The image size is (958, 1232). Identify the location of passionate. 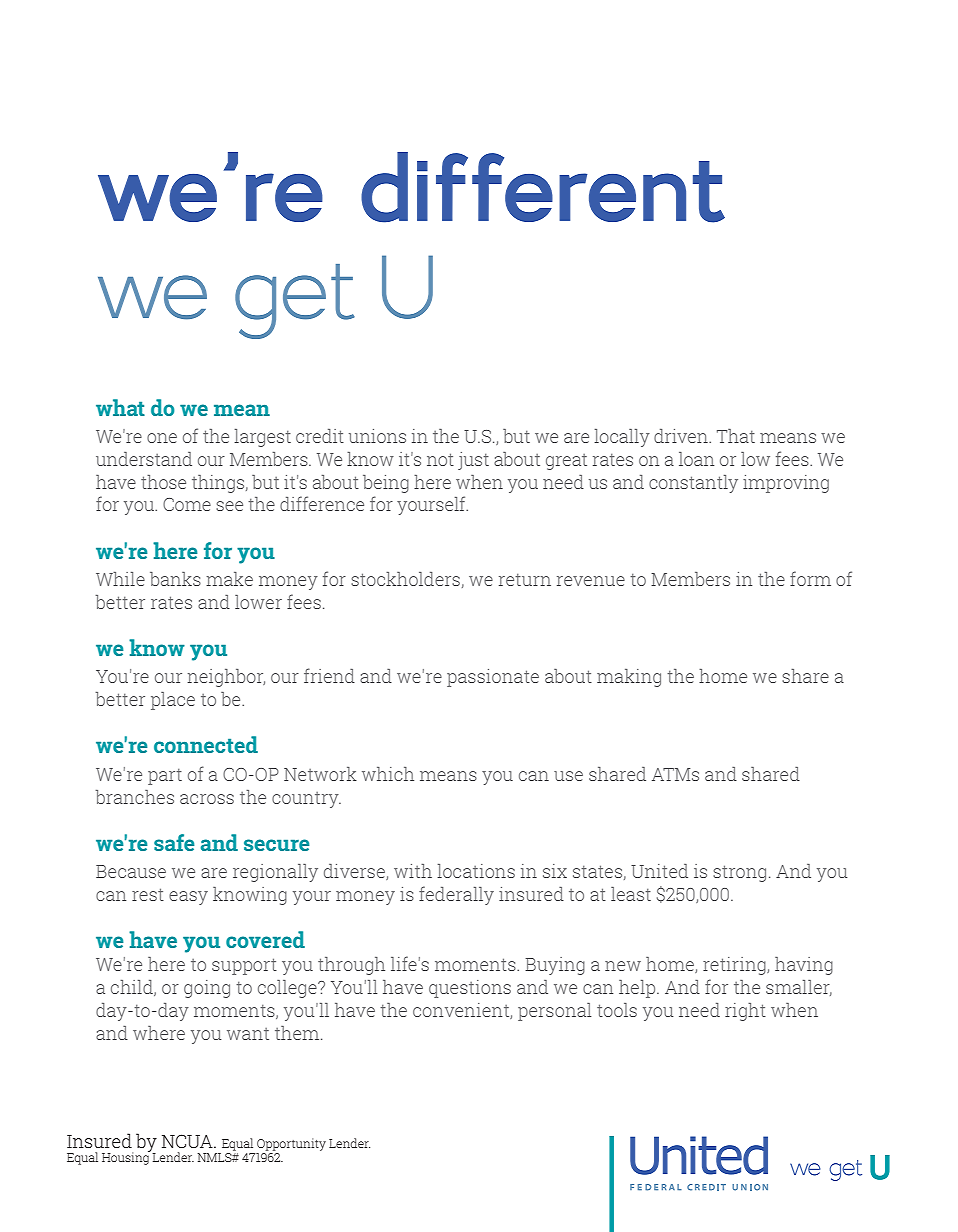
(493, 678).
